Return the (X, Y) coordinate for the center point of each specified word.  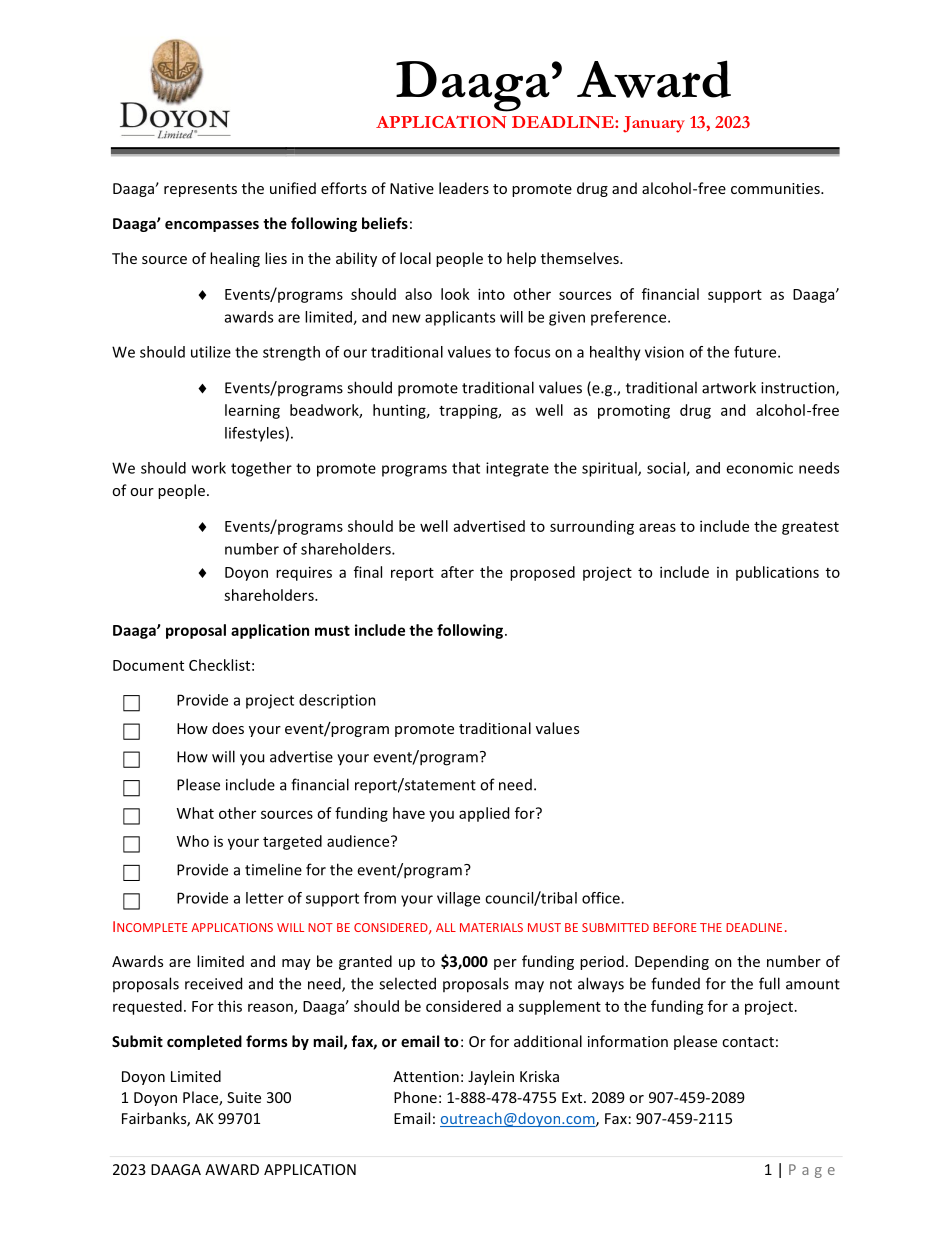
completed (204, 1042)
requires (304, 573)
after (457, 572)
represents (200, 190)
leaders (464, 188)
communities (776, 188)
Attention (426, 1076)
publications (777, 573)
